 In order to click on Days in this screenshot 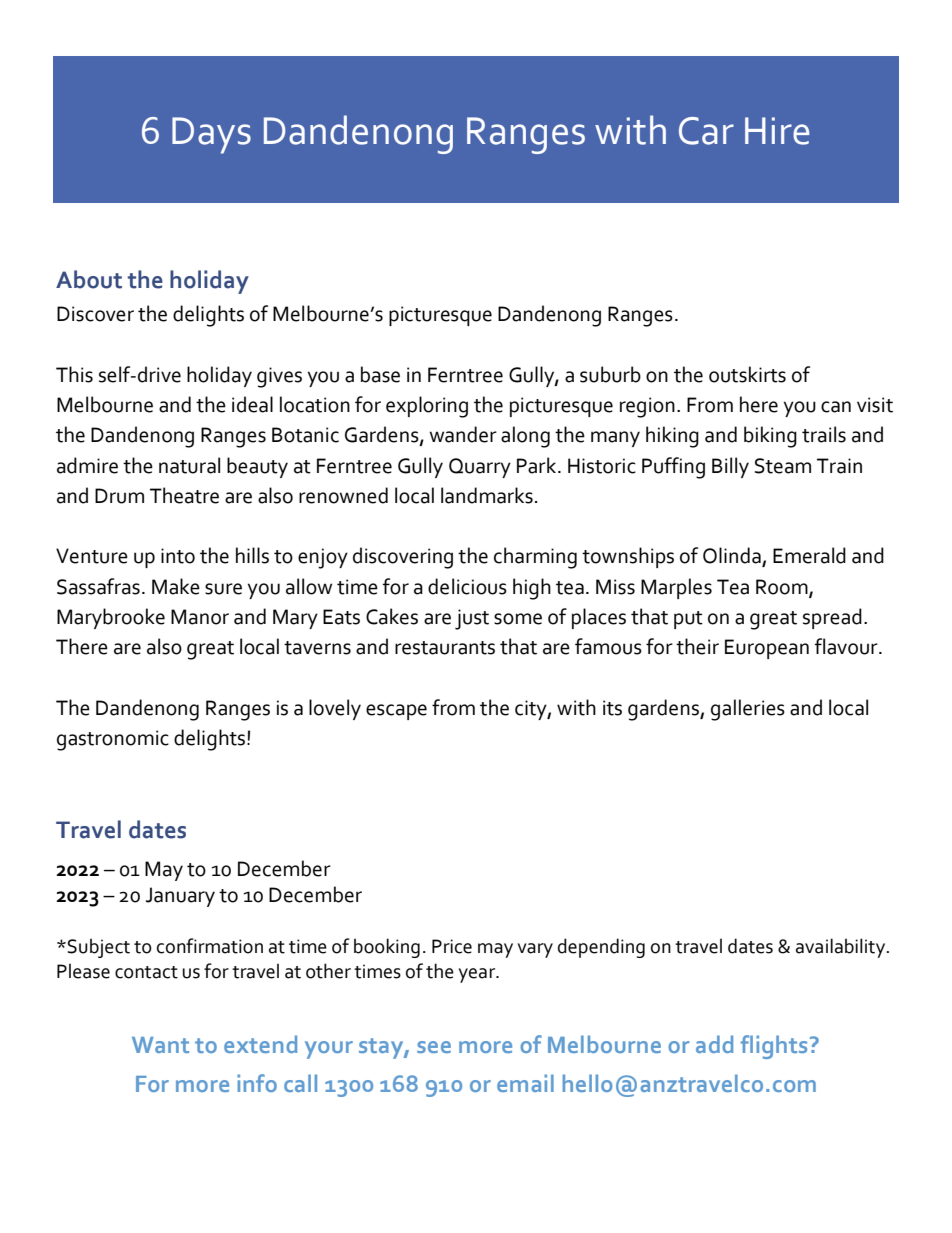, I will do `click(211, 135)`.
